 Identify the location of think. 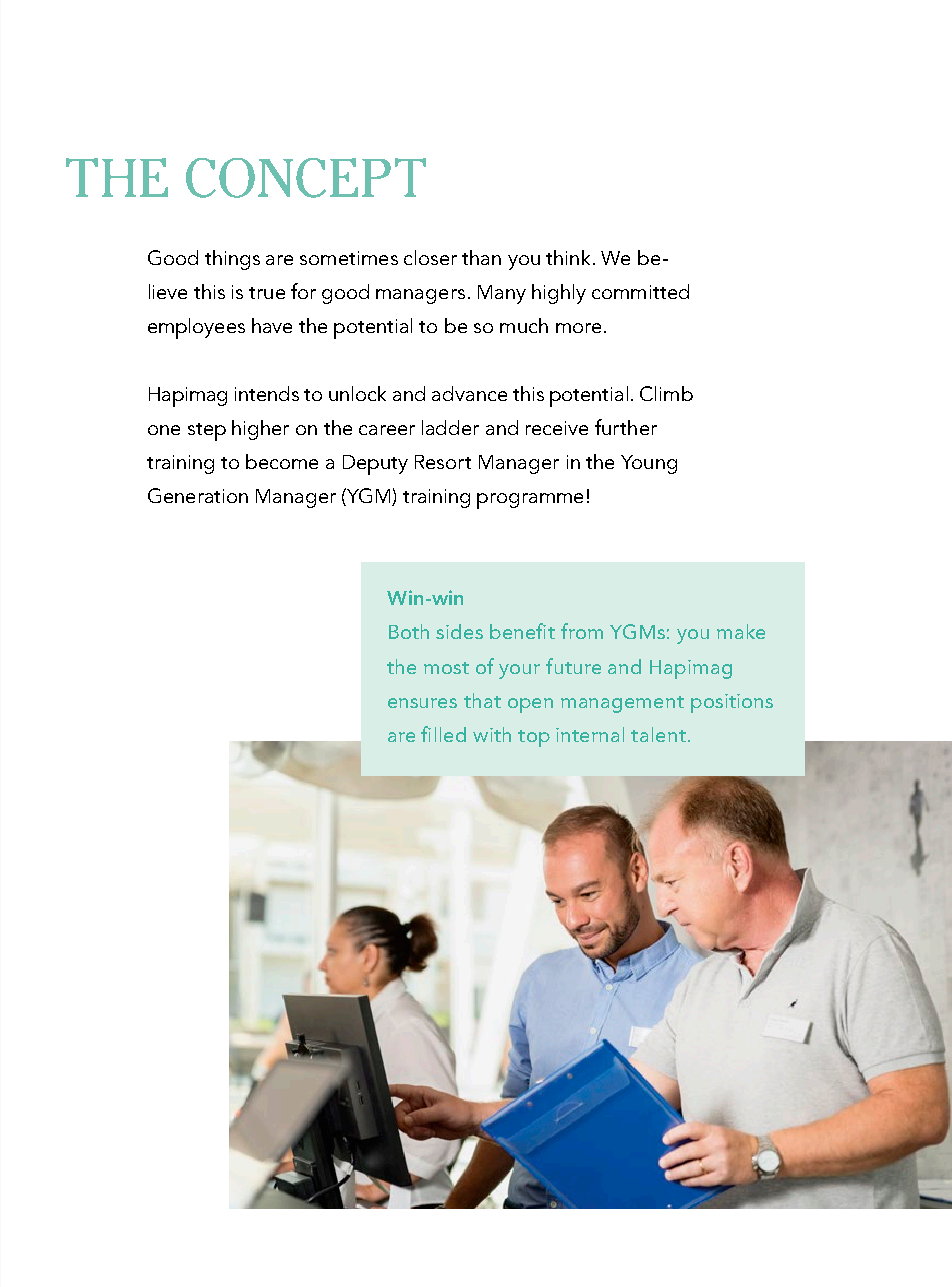
(568, 257).
